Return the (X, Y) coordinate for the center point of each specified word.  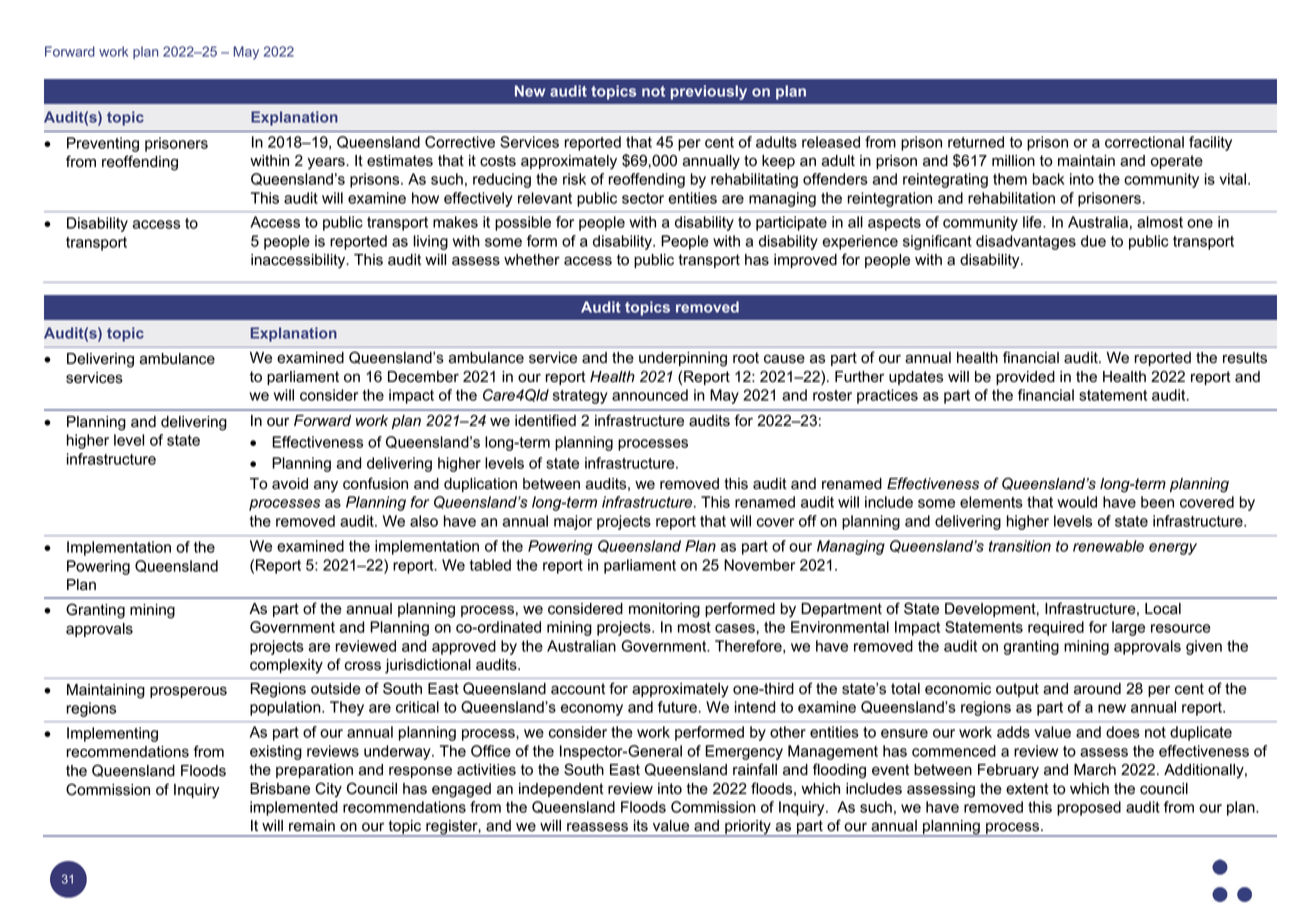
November (759, 565)
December (423, 377)
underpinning (683, 359)
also (424, 521)
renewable (1108, 546)
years (327, 163)
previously (709, 92)
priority (748, 828)
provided (1025, 378)
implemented (294, 808)
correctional (1144, 142)
